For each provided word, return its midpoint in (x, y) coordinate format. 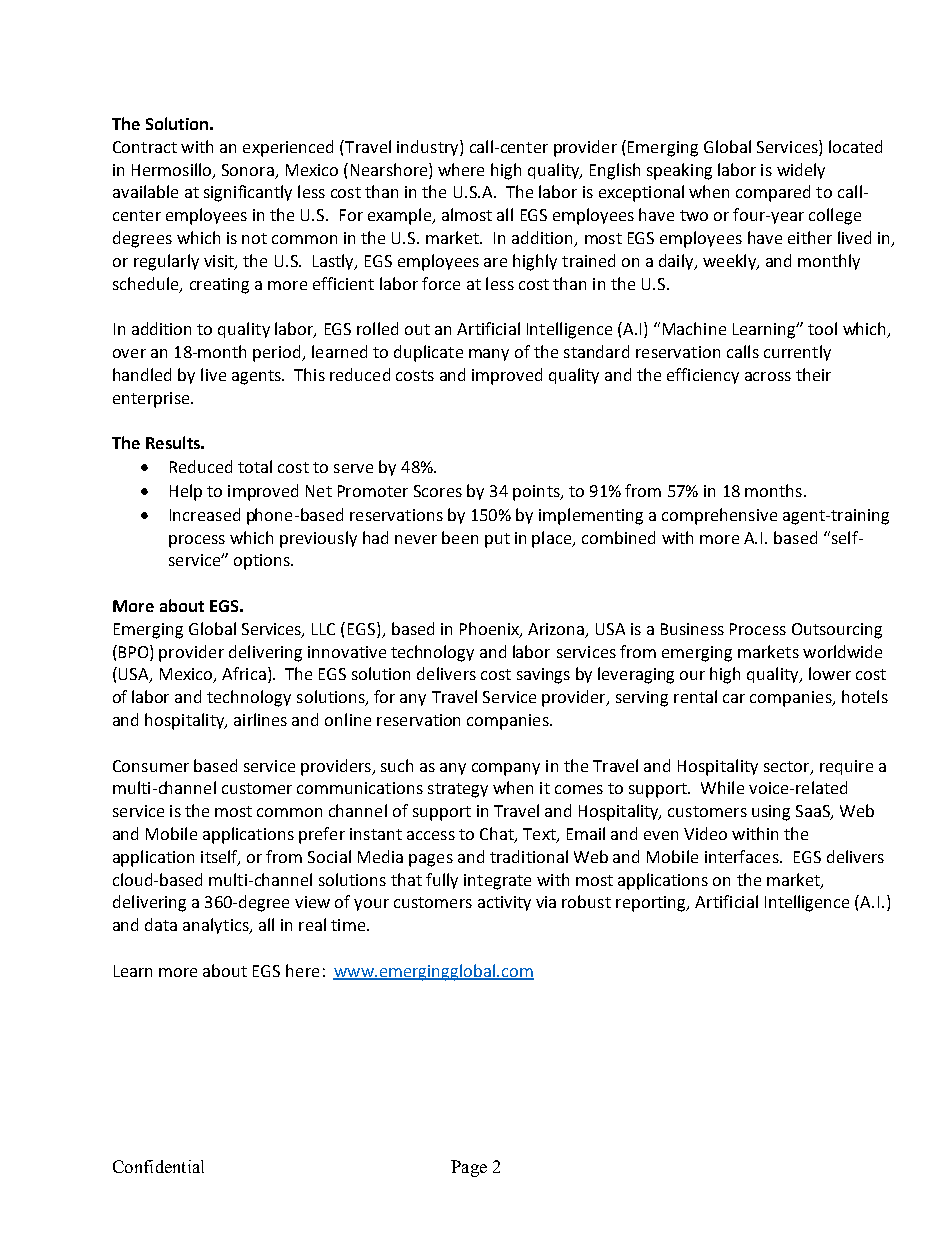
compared (773, 193)
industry (429, 148)
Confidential (158, 1166)
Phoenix (490, 629)
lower (830, 673)
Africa (244, 673)
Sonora (248, 170)
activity (504, 903)
